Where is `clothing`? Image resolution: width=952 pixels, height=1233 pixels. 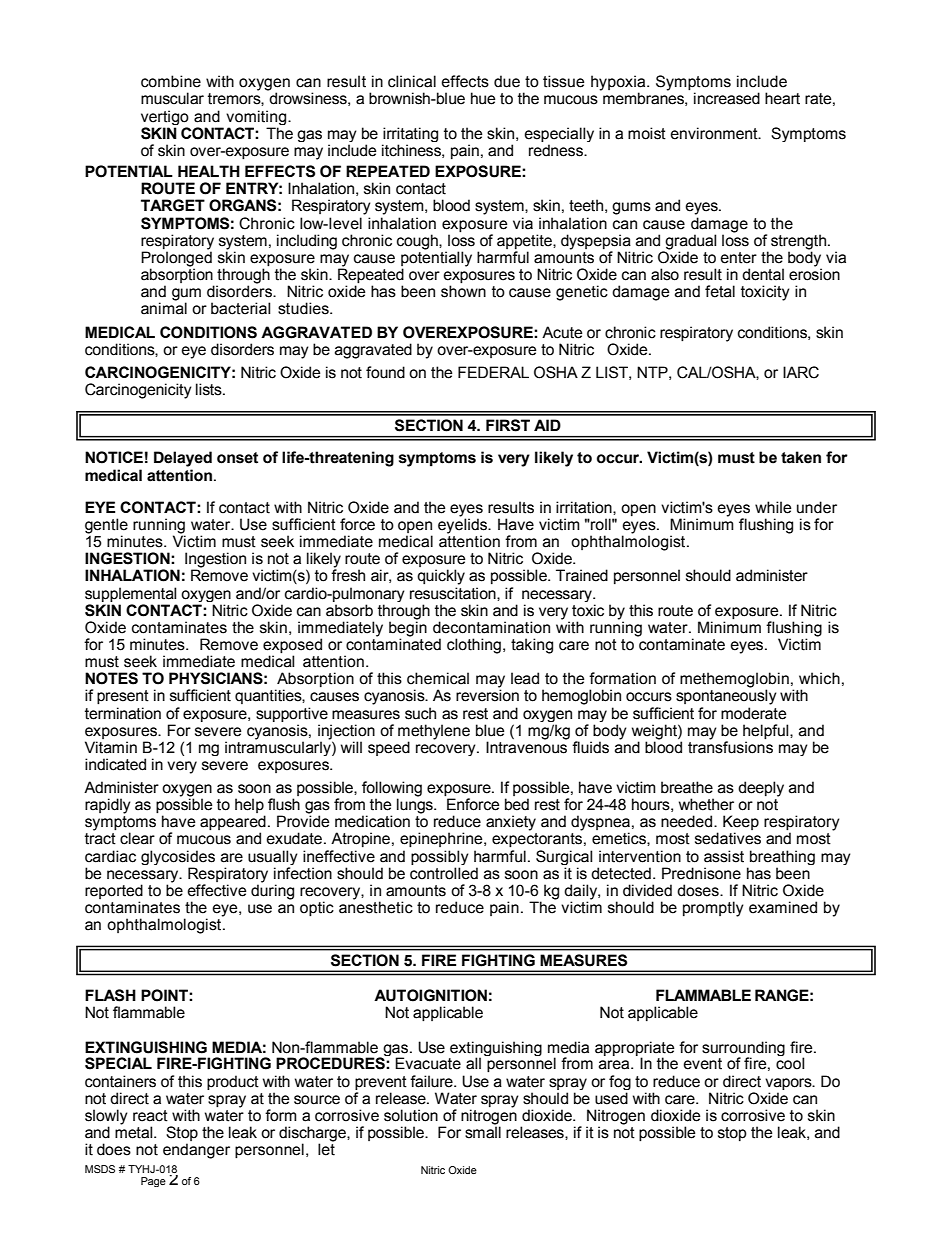 clothing is located at coordinates (474, 646).
